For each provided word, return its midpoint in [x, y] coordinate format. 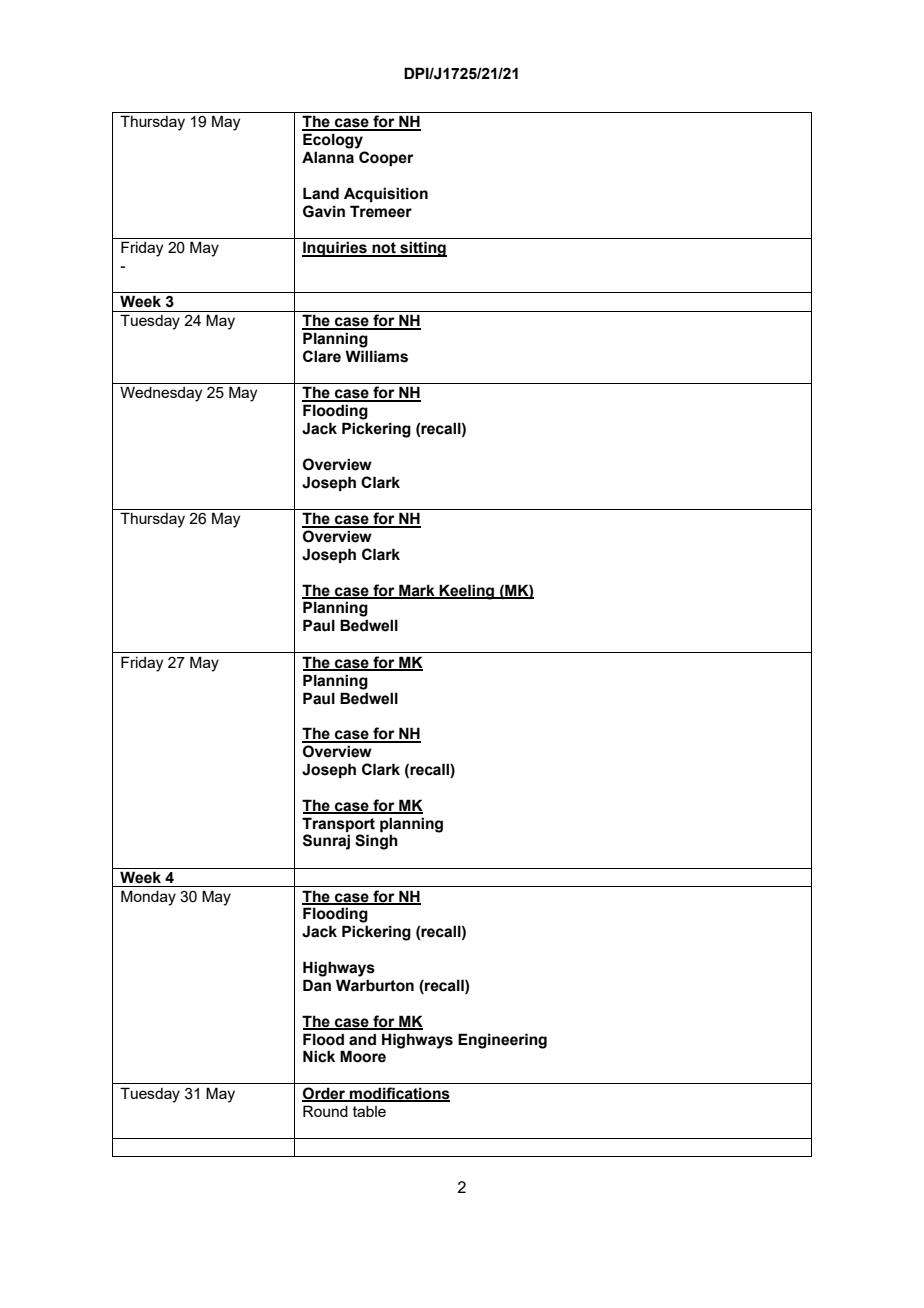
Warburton [375, 985]
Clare [322, 356]
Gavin [324, 211]
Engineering [502, 1041]
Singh [376, 842]
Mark [417, 591]
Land [321, 193]
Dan [317, 985]
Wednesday [161, 394]
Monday [148, 898]
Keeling [467, 592]
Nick [319, 1056]
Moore [363, 1056]
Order [325, 1094]
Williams [376, 356]
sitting [422, 249]
